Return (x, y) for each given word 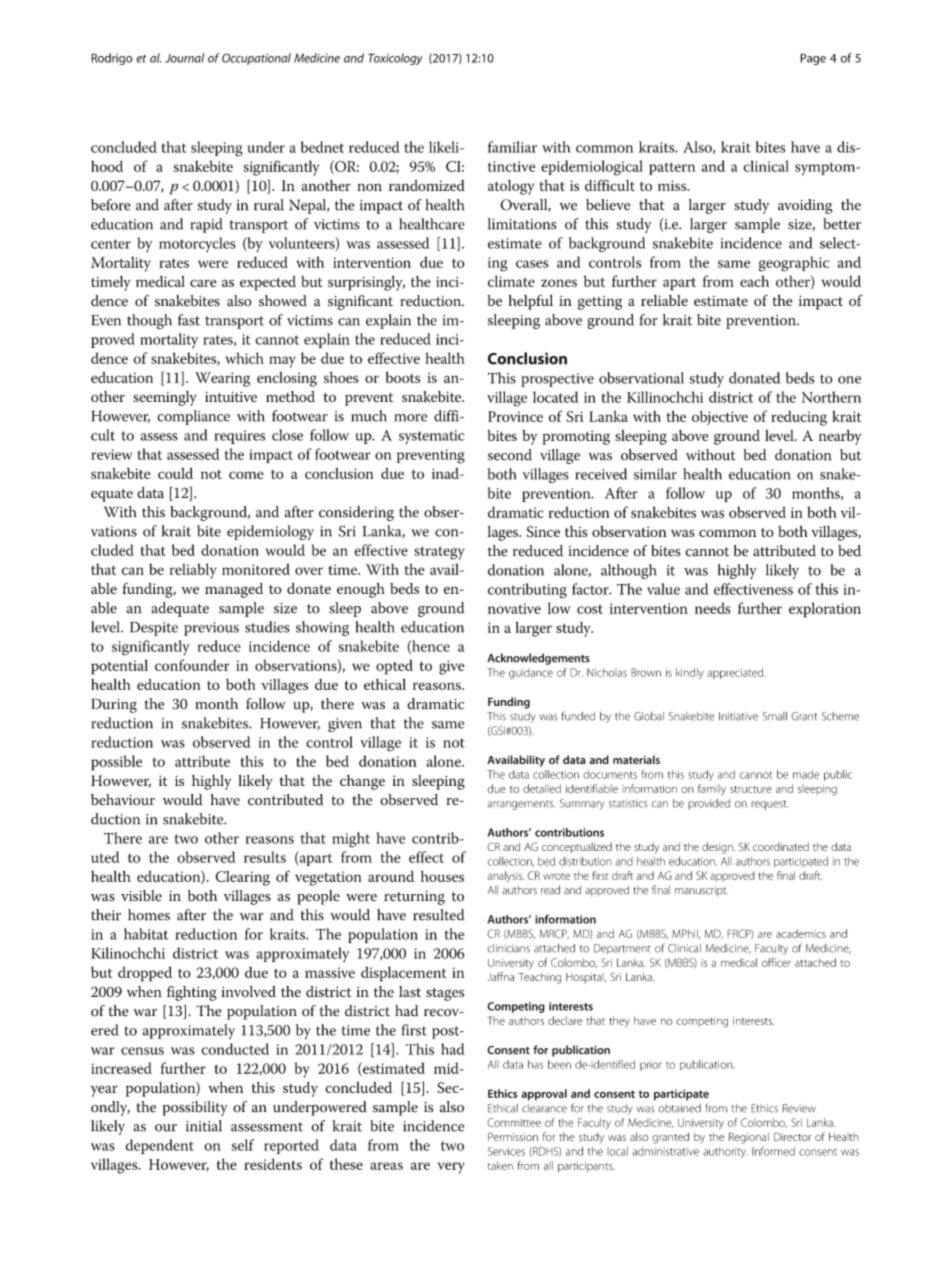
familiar (512, 147)
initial (204, 1126)
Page (813, 59)
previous (211, 629)
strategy (439, 553)
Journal (184, 58)
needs (713, 608)
